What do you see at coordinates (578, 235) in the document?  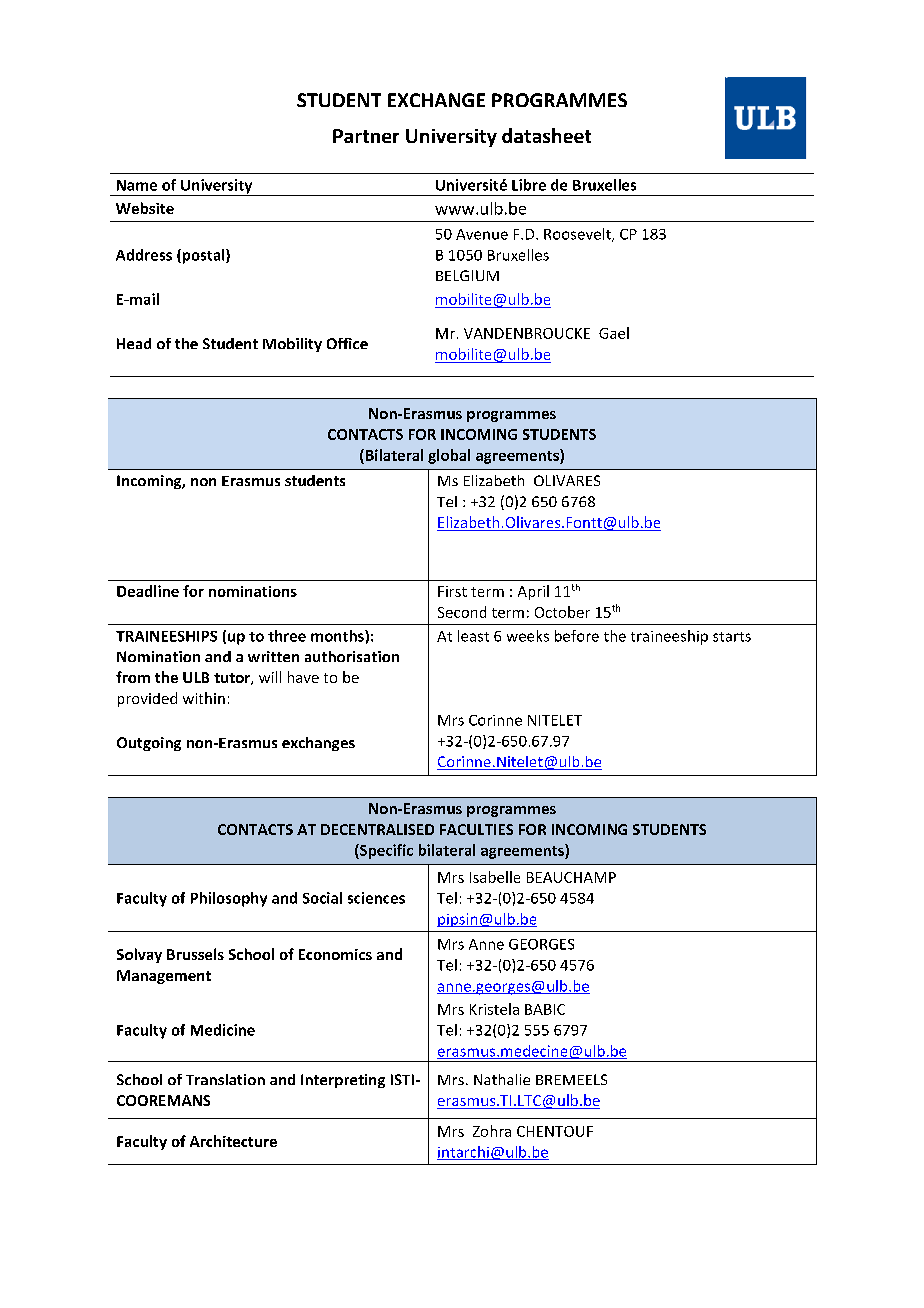 I see `Roosevelt` at bounding box center [578, 235].
